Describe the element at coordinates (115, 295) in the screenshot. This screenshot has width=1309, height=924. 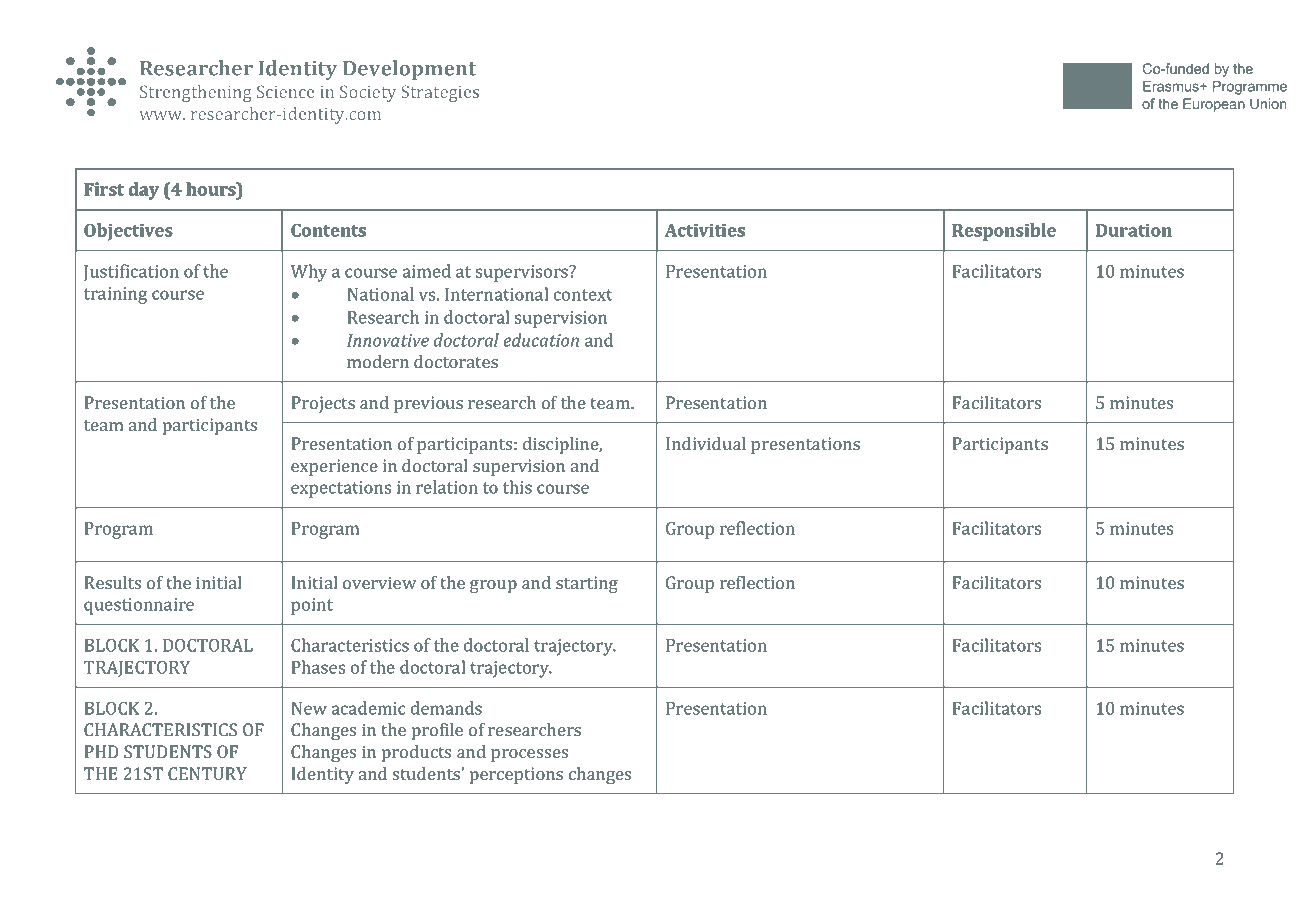
I see `training` at that location.
